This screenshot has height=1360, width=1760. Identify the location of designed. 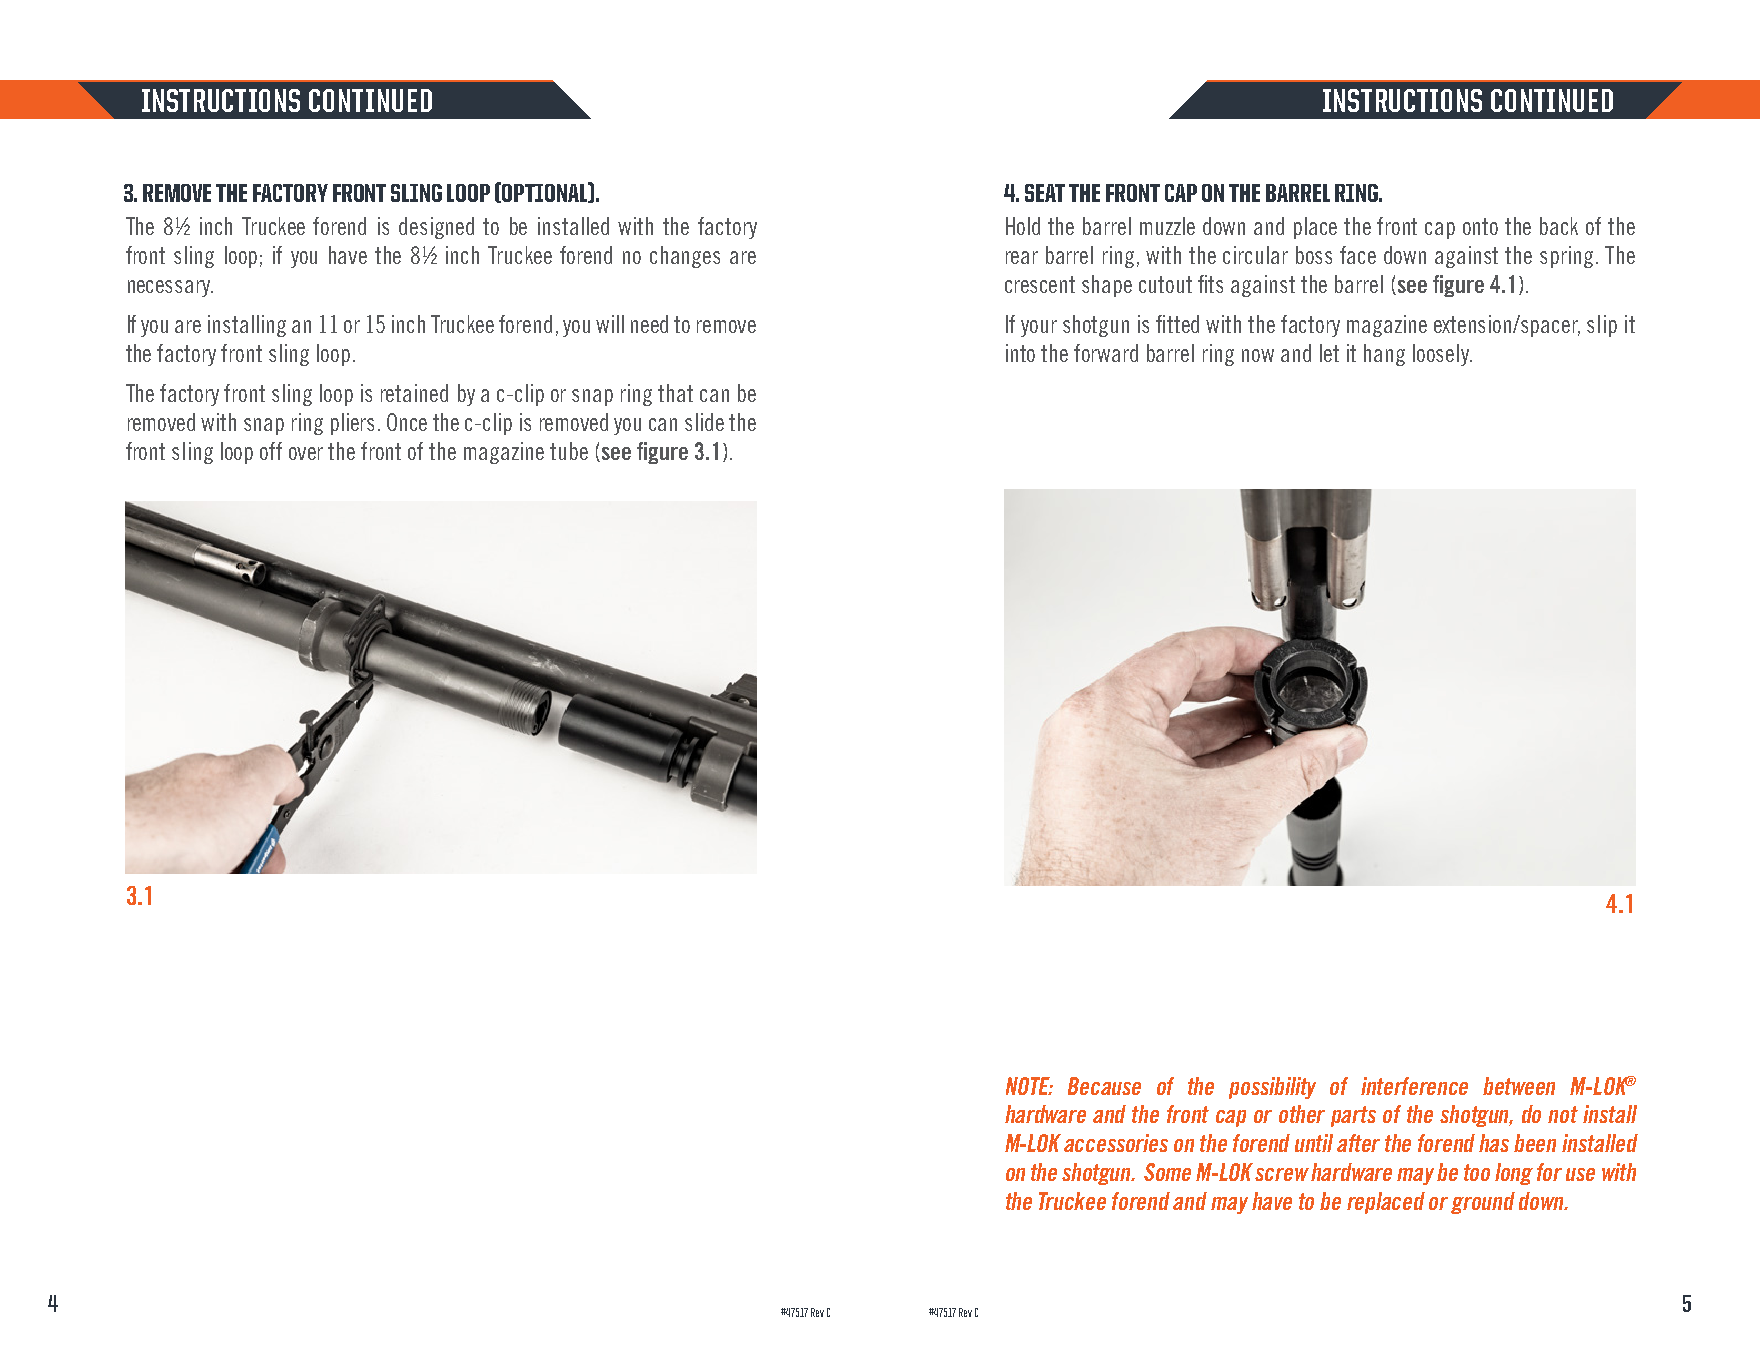
(436, 228).
